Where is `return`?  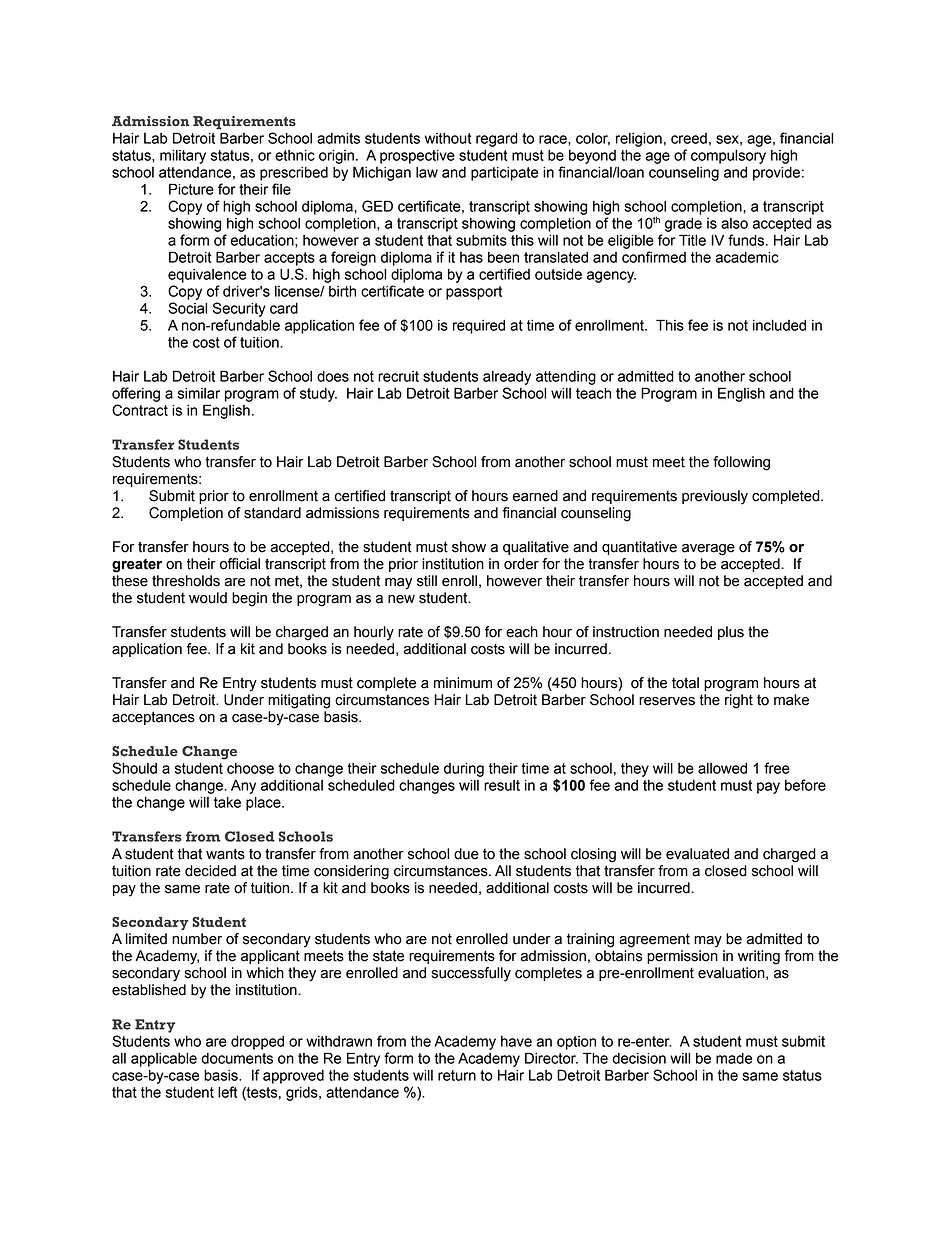
return is located at coordinates (457, 1075).
